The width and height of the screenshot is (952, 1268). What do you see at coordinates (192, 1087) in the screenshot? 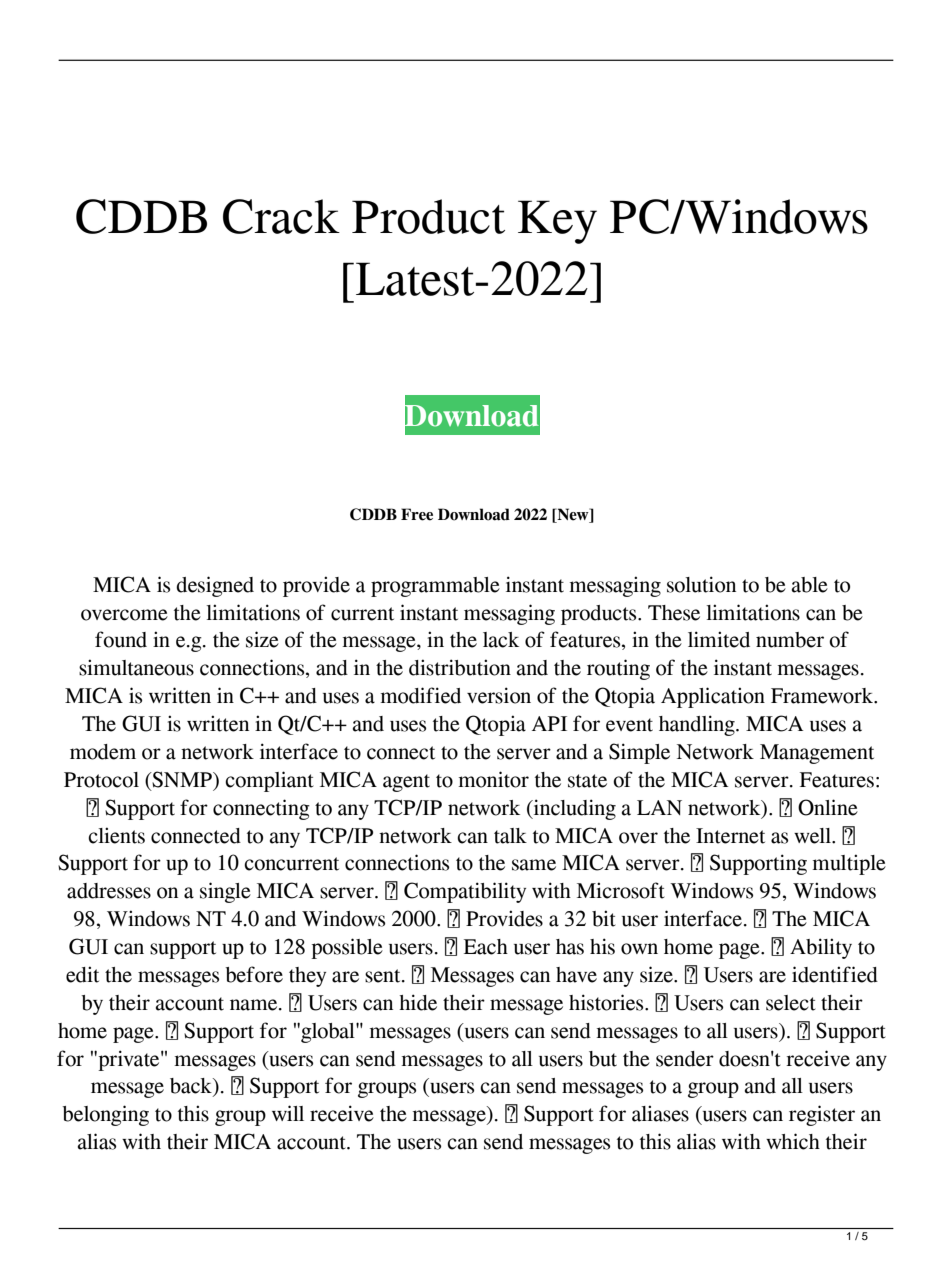
I see `back` at bounding box center [192, 1087].
